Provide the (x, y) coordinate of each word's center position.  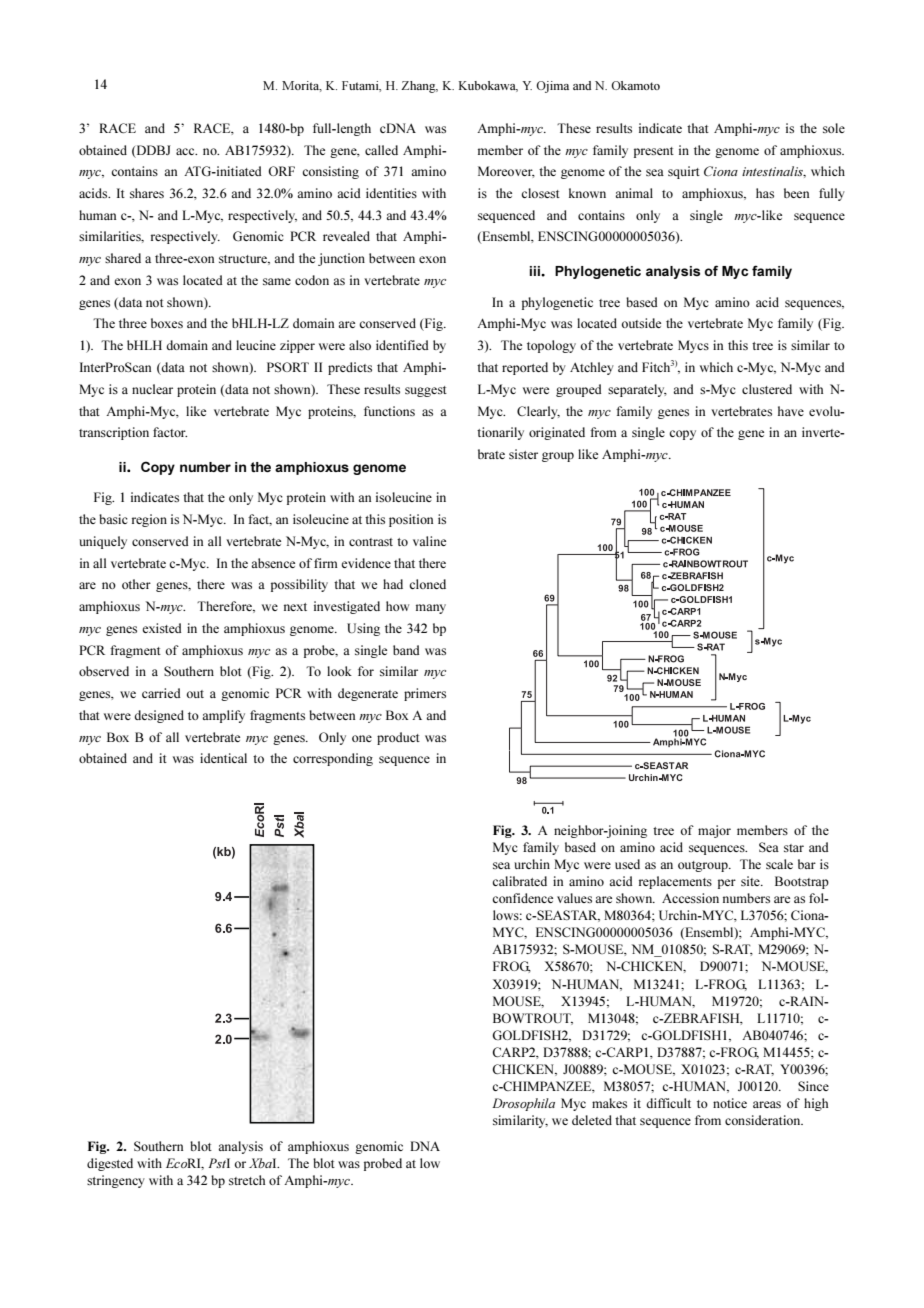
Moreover (506, 172)
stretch (247, 1180)
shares (147, 193)
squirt (684, 172)
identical (223, 758)
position (411, 520)
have (791, 411)
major (714, 831)
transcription (114, 433)
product (398, 738)
